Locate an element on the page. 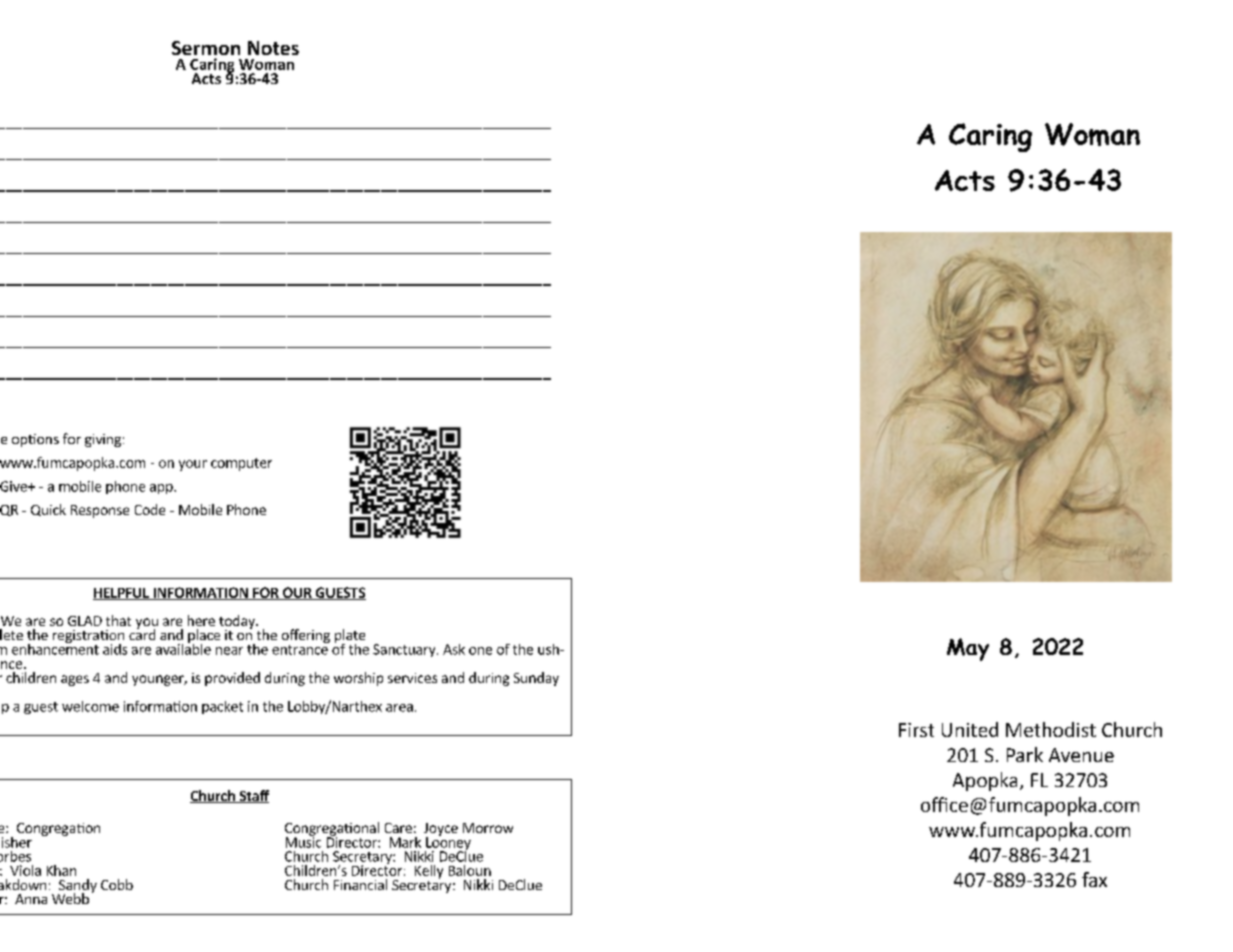 This document has height=952, width=1233. giving is located at coordinates (103, 440).
